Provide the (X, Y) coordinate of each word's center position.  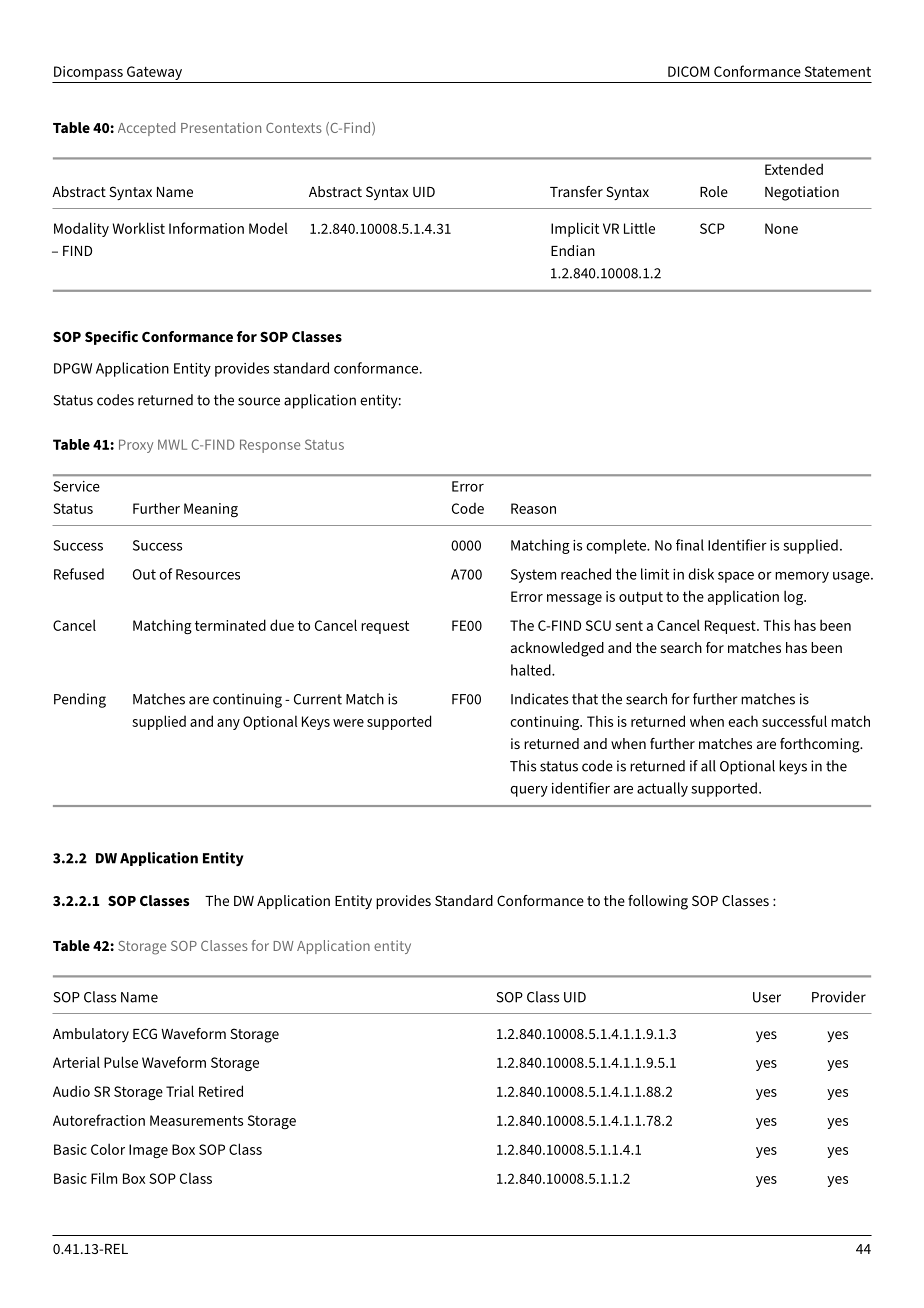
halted (532, 670)
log (795, 597)
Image (148, 1151)
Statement (838, 71)
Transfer (576, 191)
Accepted (146, 129)
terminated (230, 625)
